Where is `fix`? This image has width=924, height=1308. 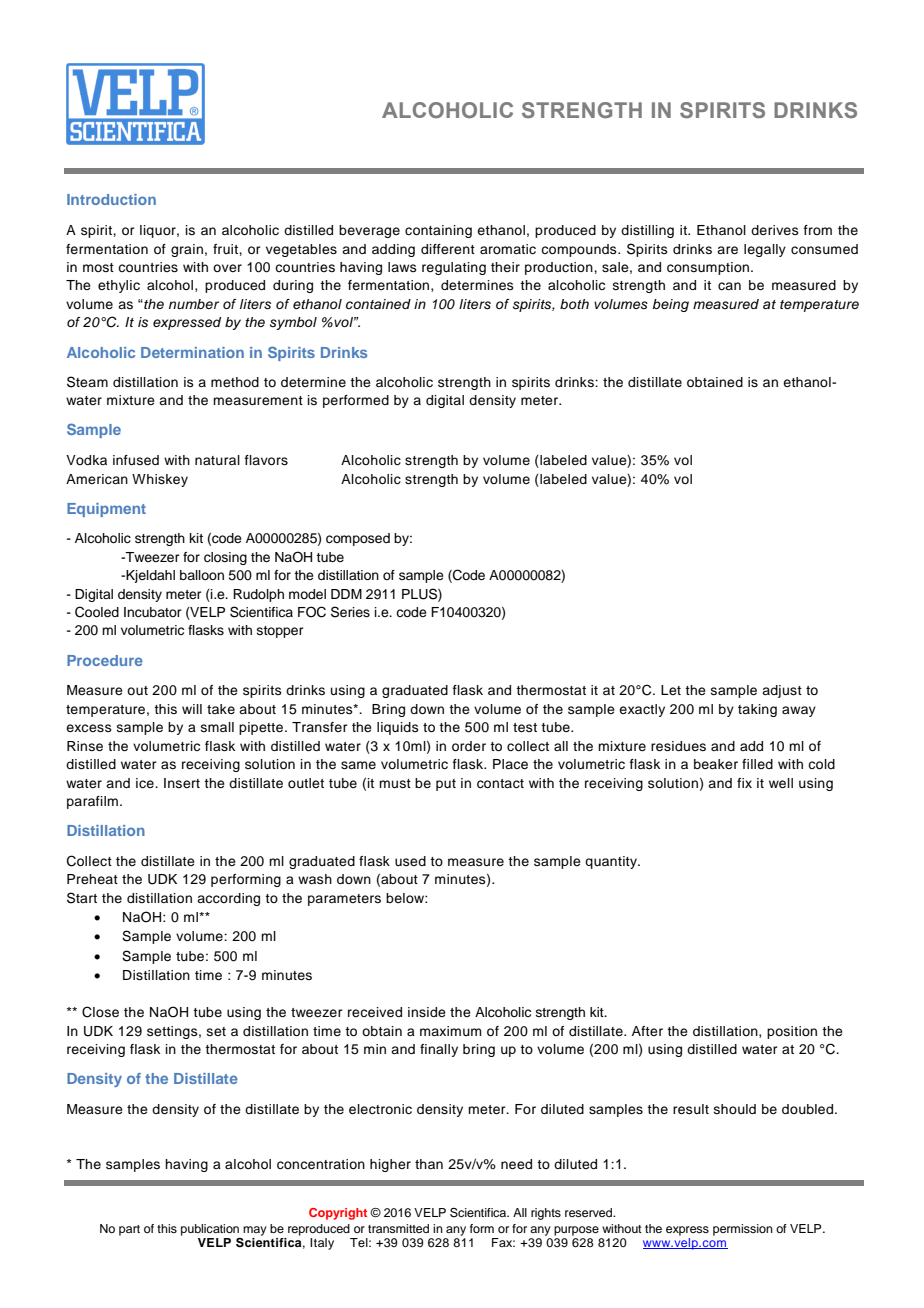
fix is located at coordinates (744, 783).
